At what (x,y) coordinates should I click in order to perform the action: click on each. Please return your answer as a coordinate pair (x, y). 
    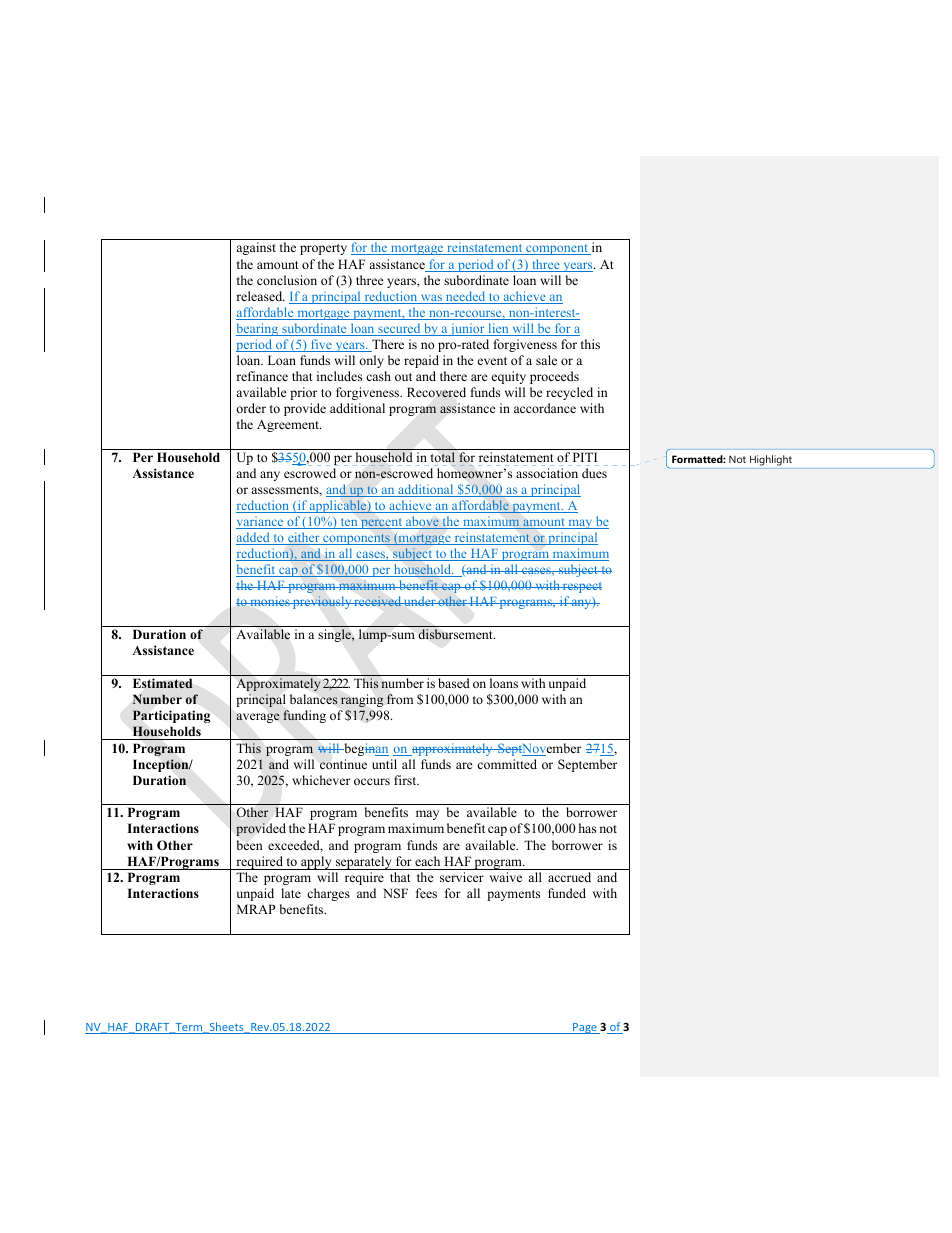
    Looking at the image, I should click on (427, 861).
